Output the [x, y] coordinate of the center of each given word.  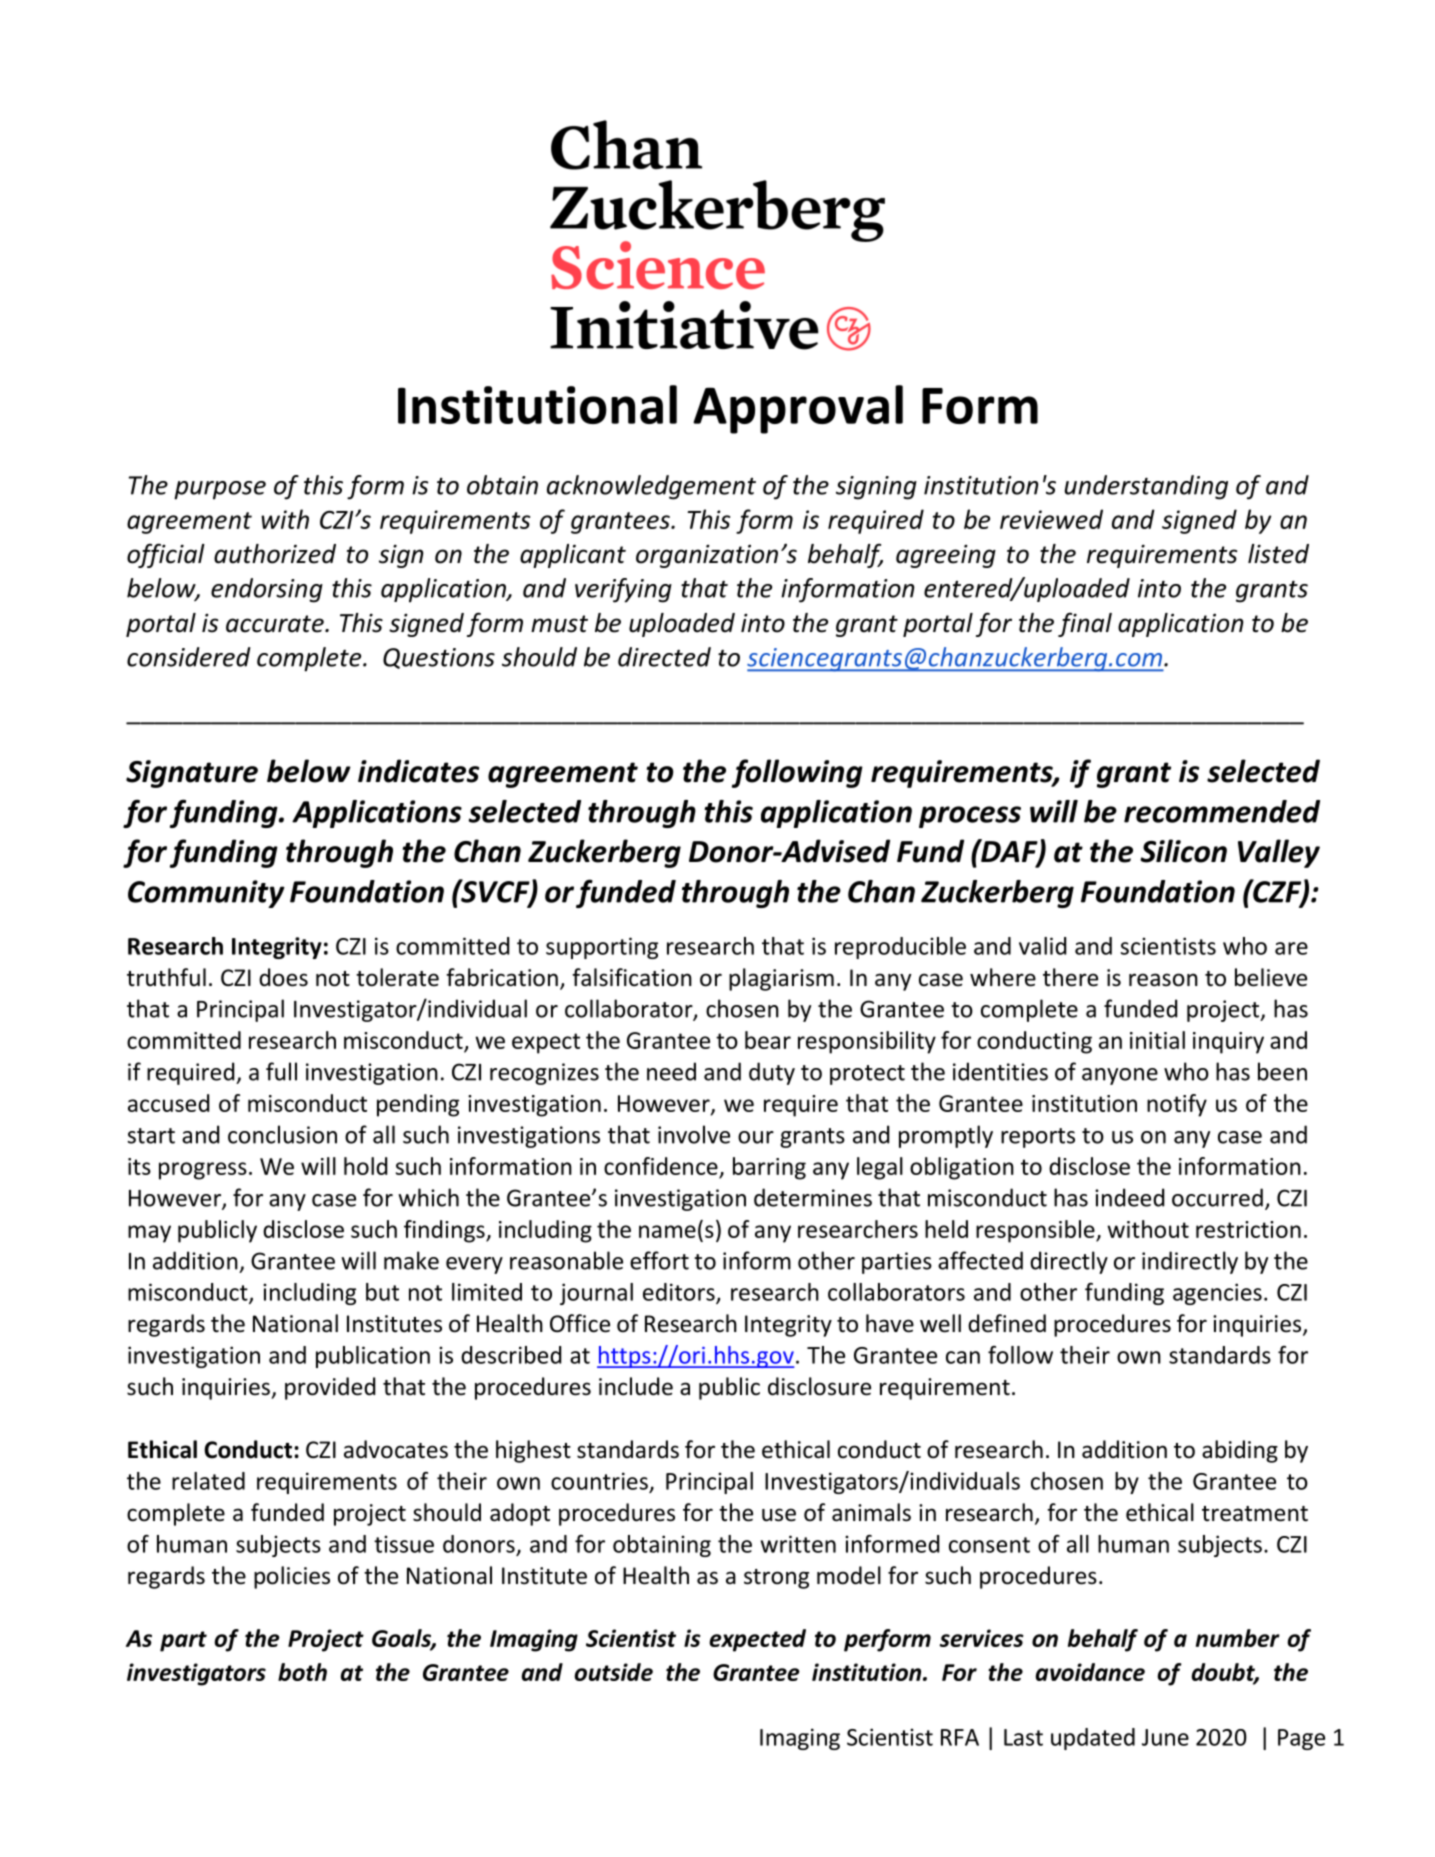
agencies [1217, 1294]
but [382, 1292]
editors [680, 1293]
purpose [220, 490]
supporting [602, 948]
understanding [1146, 487]
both [302, 1672]
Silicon [1183, 851]
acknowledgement [651, 487]
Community [206, 894]
